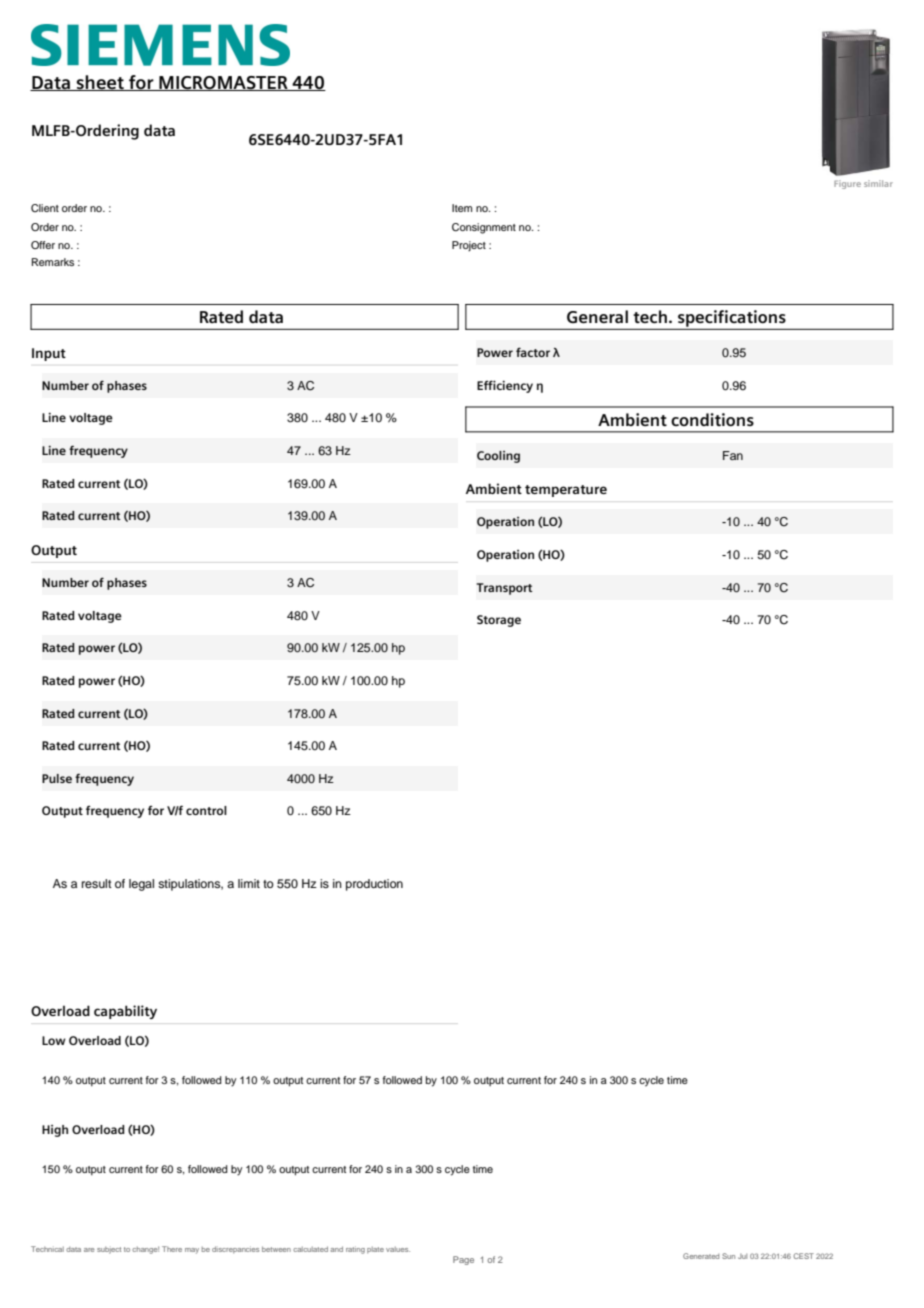  Describe the element at coordinates (733, 455) in the screenshot. I see `Fan` at that location.
